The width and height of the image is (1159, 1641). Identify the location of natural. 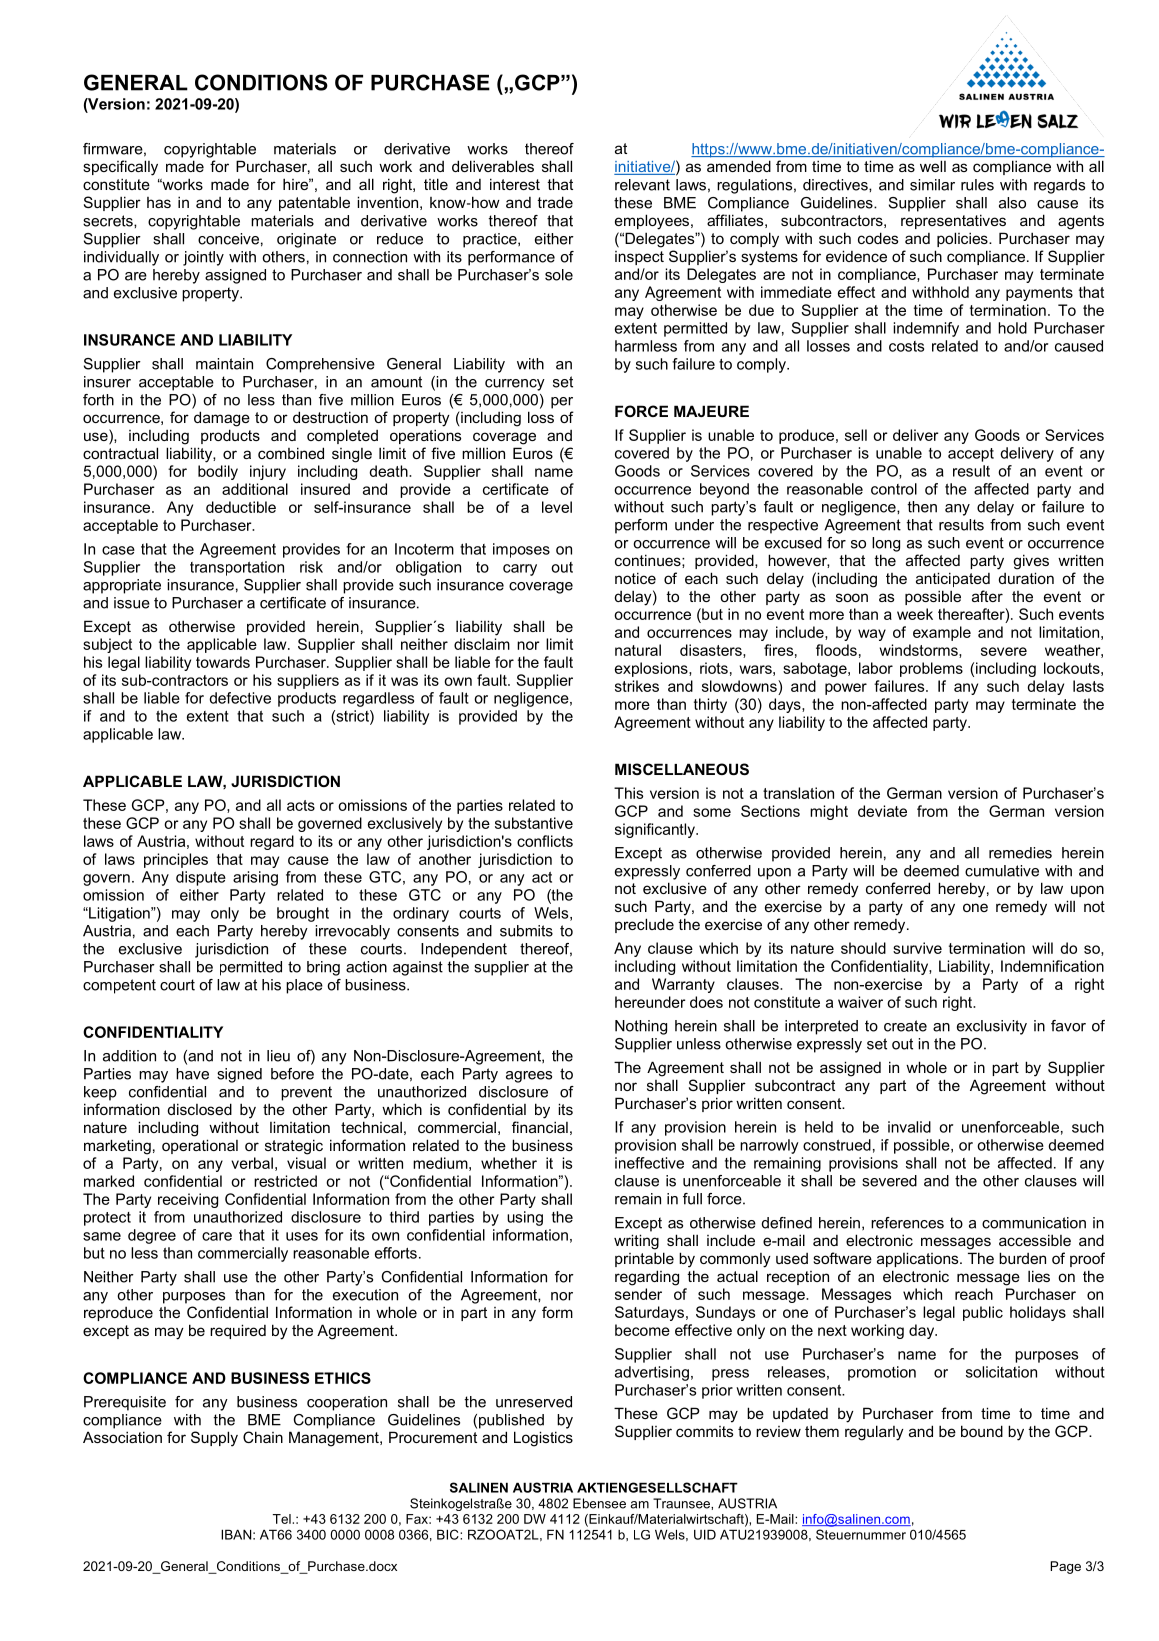
(638, 650).
